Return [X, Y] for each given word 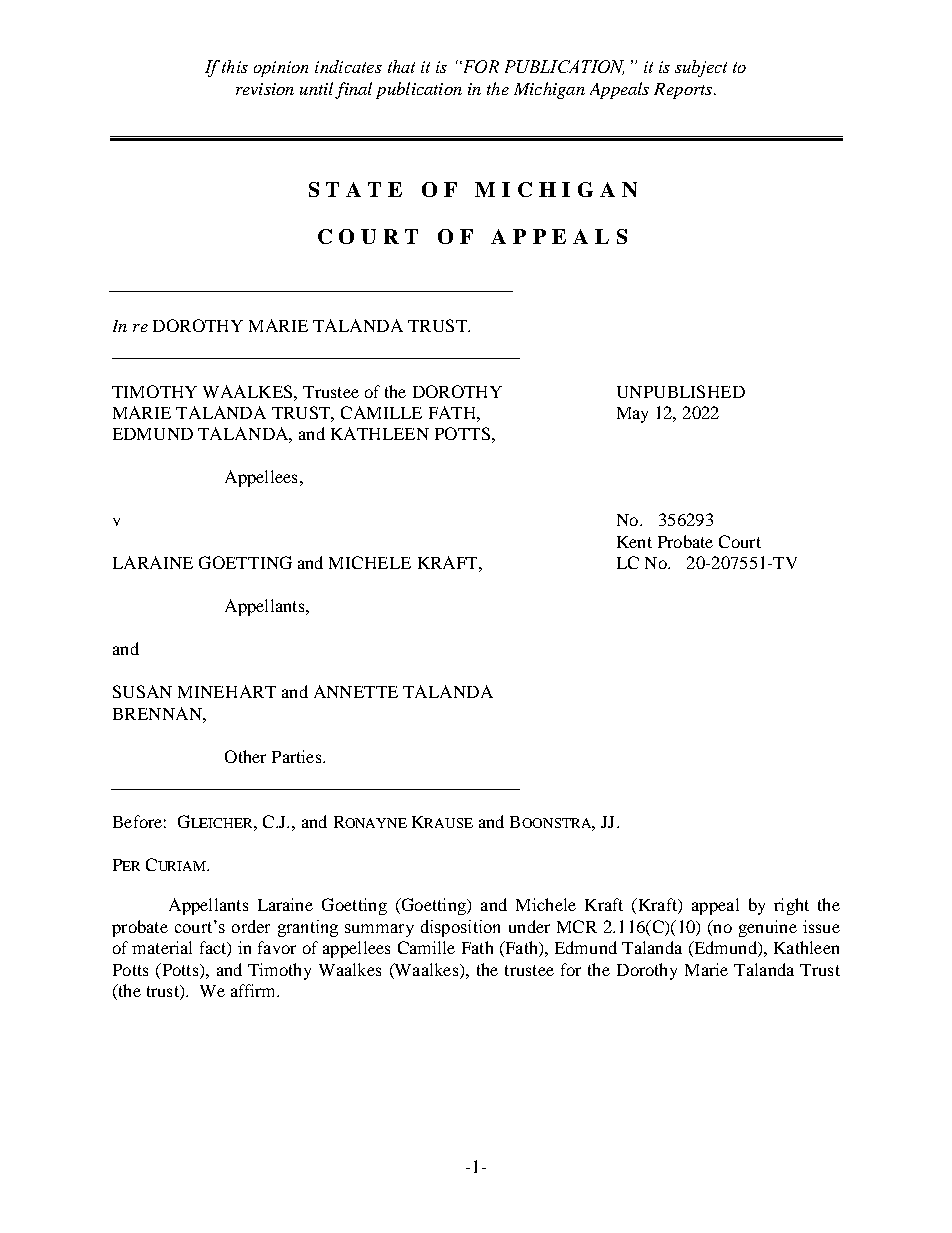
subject [701, 68]
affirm [254, 990]
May [632, 415]
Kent [634, 542]
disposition [460, 928]
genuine [768, 928]
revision [265, 89]
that [401, 66]
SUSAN [142, 691]
